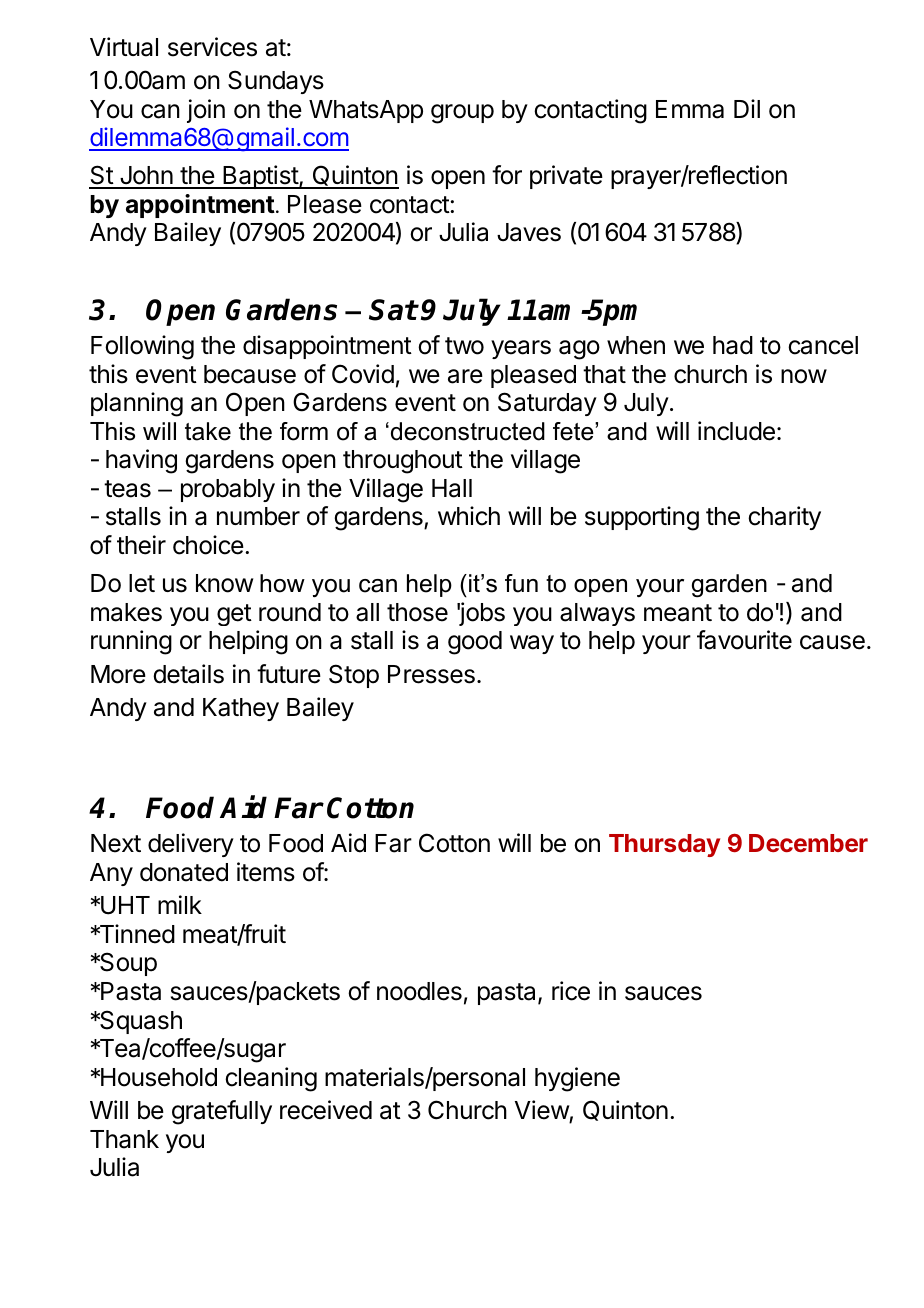 The image size is (924, 1308). I want to click on gratefully, so click(222, 1112).
